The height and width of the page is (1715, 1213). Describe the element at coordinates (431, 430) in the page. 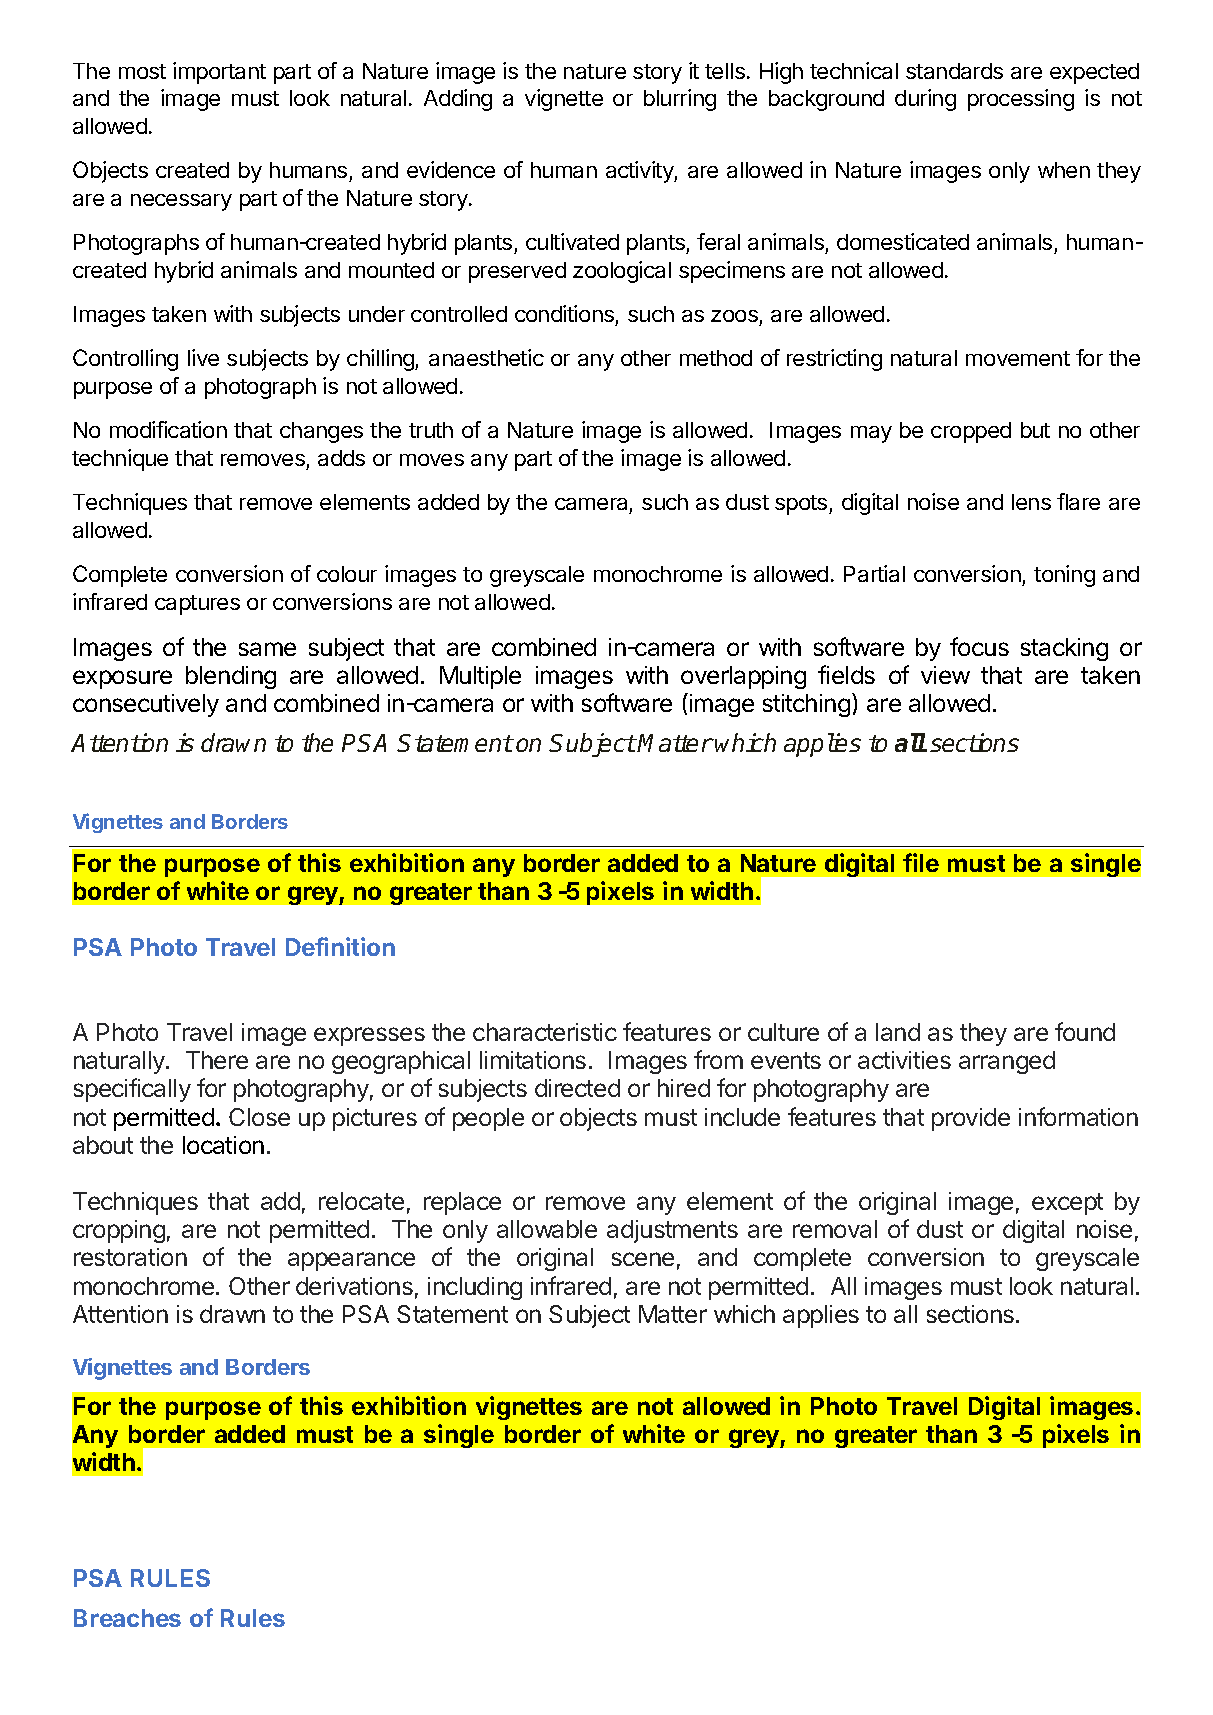

I see `truth` at that location.
